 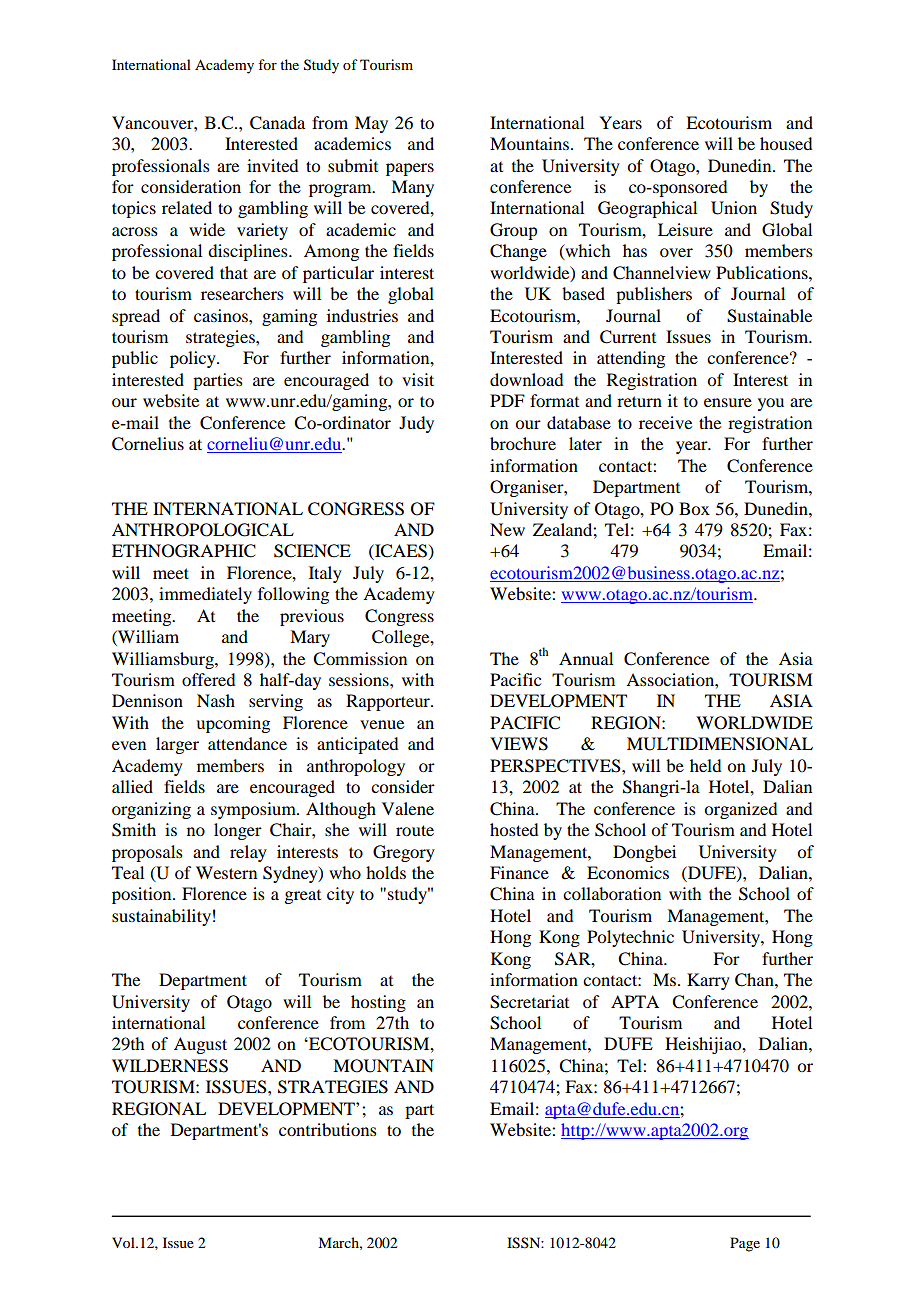 I want to click on policy, so click(x=194, y=359).
